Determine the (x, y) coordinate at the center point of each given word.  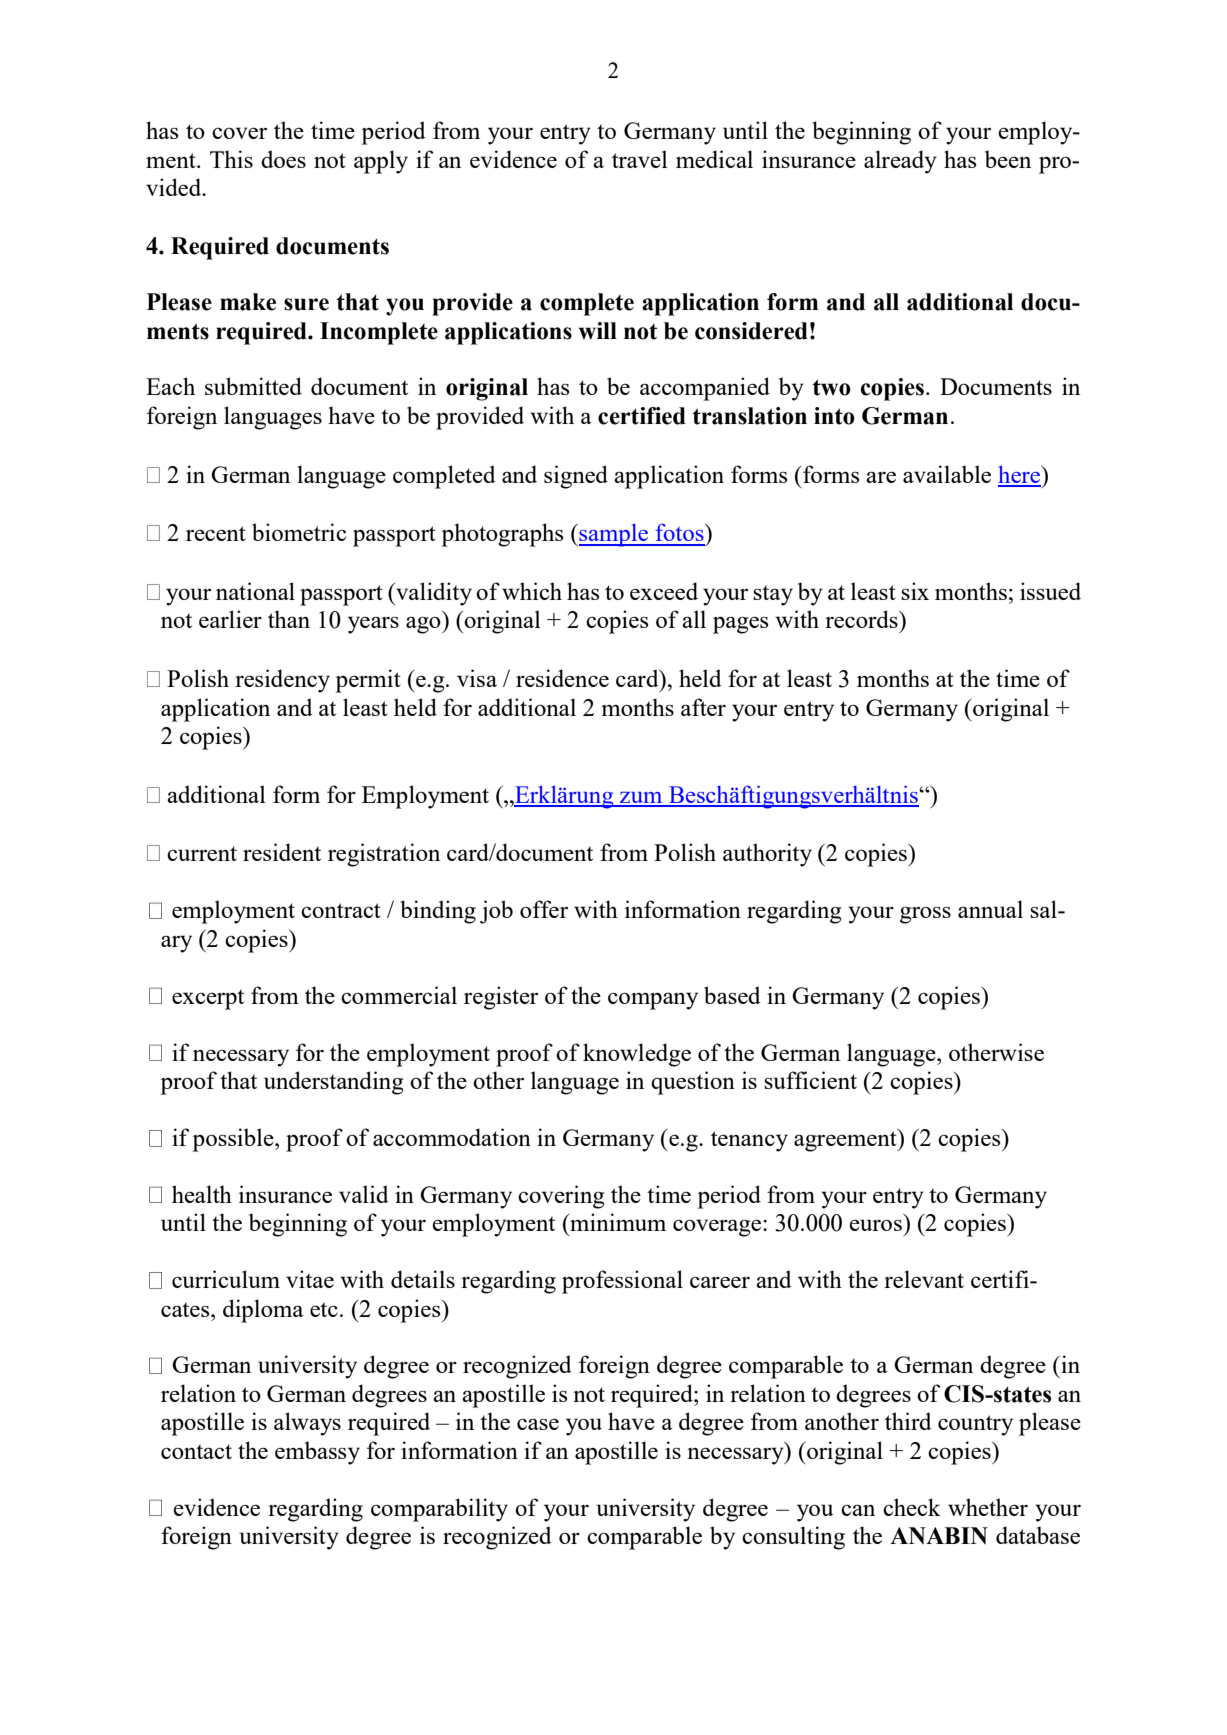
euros (875, 1225)
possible (234, 1140)
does (283, 159)
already (900, 162)
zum (641, 799)
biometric (299, 532)
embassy (317, 1453)
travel (640, 159)
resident (282, 852)
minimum (617, 1222)
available (947, 474)
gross (925, 915)
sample (613, 535)
